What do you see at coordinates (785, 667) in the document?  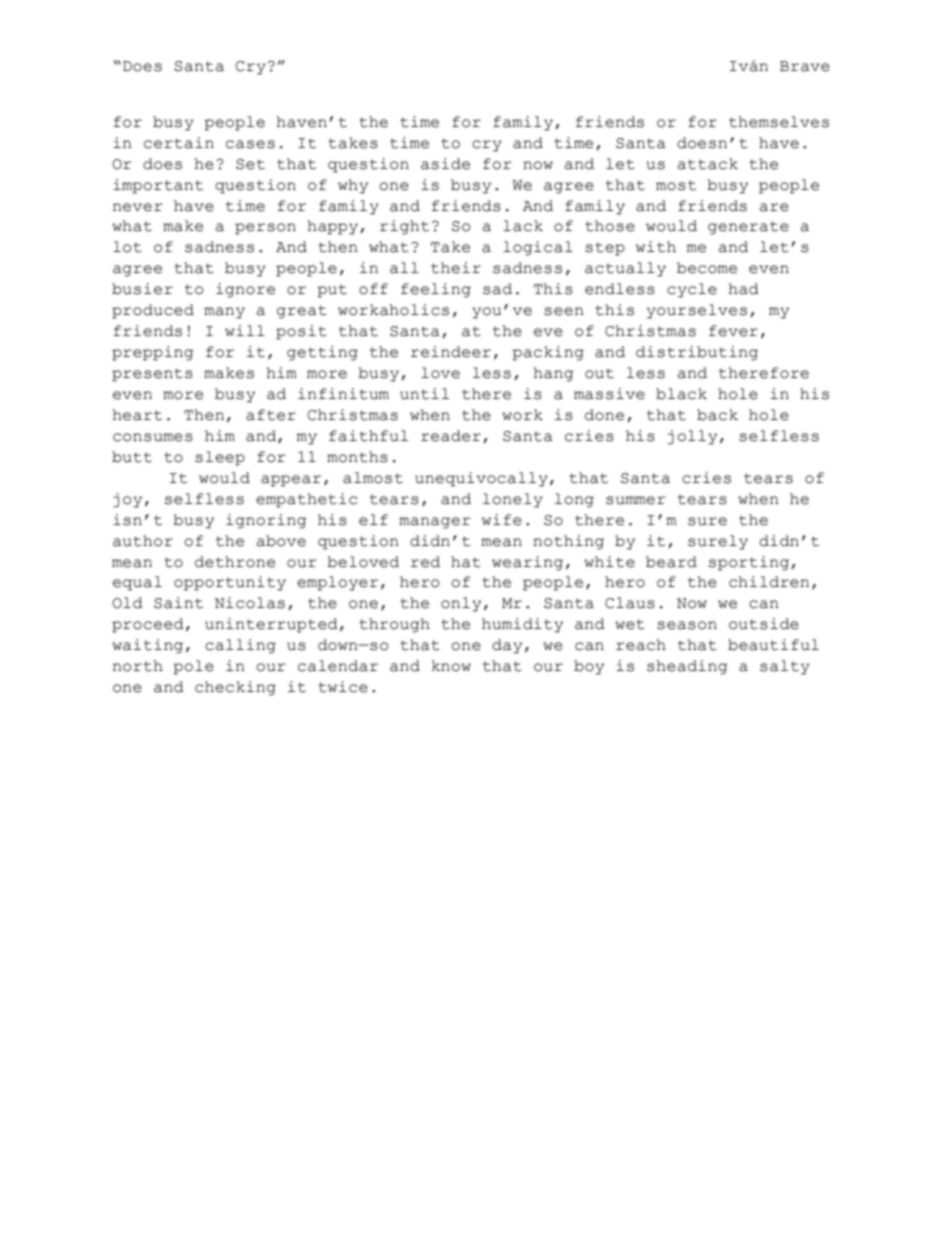 I see `salty` at bounding box center [785, 667].
